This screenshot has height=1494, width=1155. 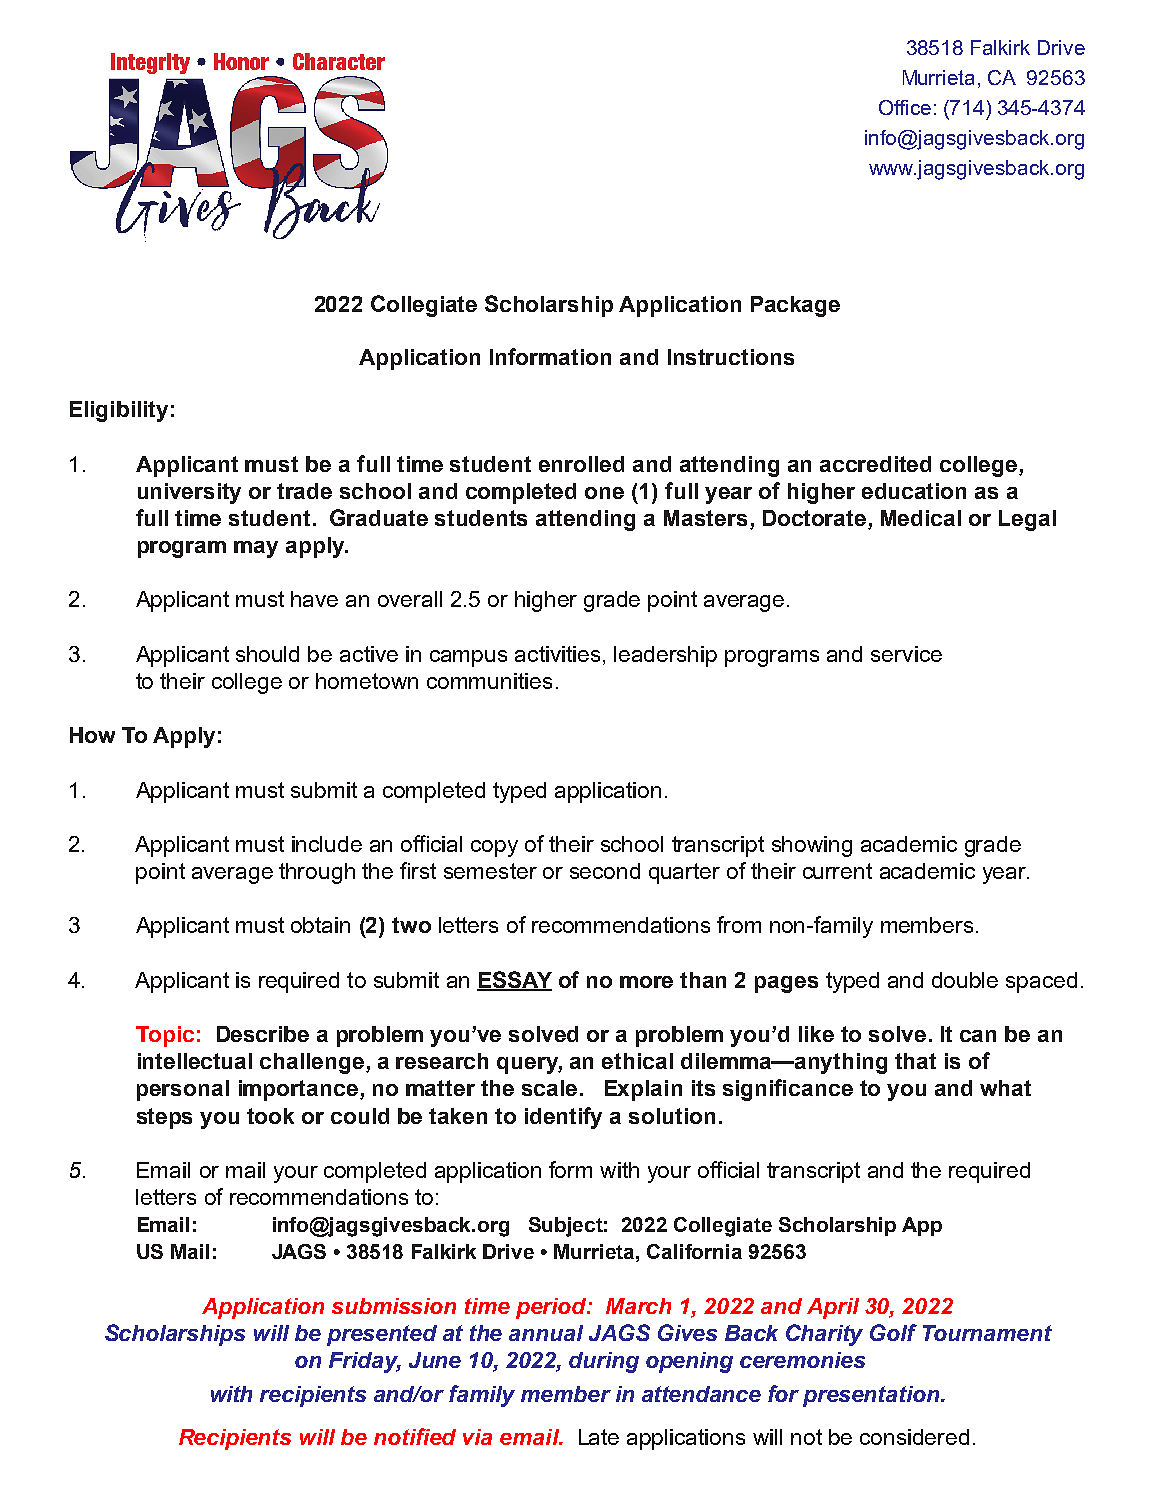 What do you see at coordinates (905, 107) in the screenshot?
I see `Office` at bounding box center [905, 107].
